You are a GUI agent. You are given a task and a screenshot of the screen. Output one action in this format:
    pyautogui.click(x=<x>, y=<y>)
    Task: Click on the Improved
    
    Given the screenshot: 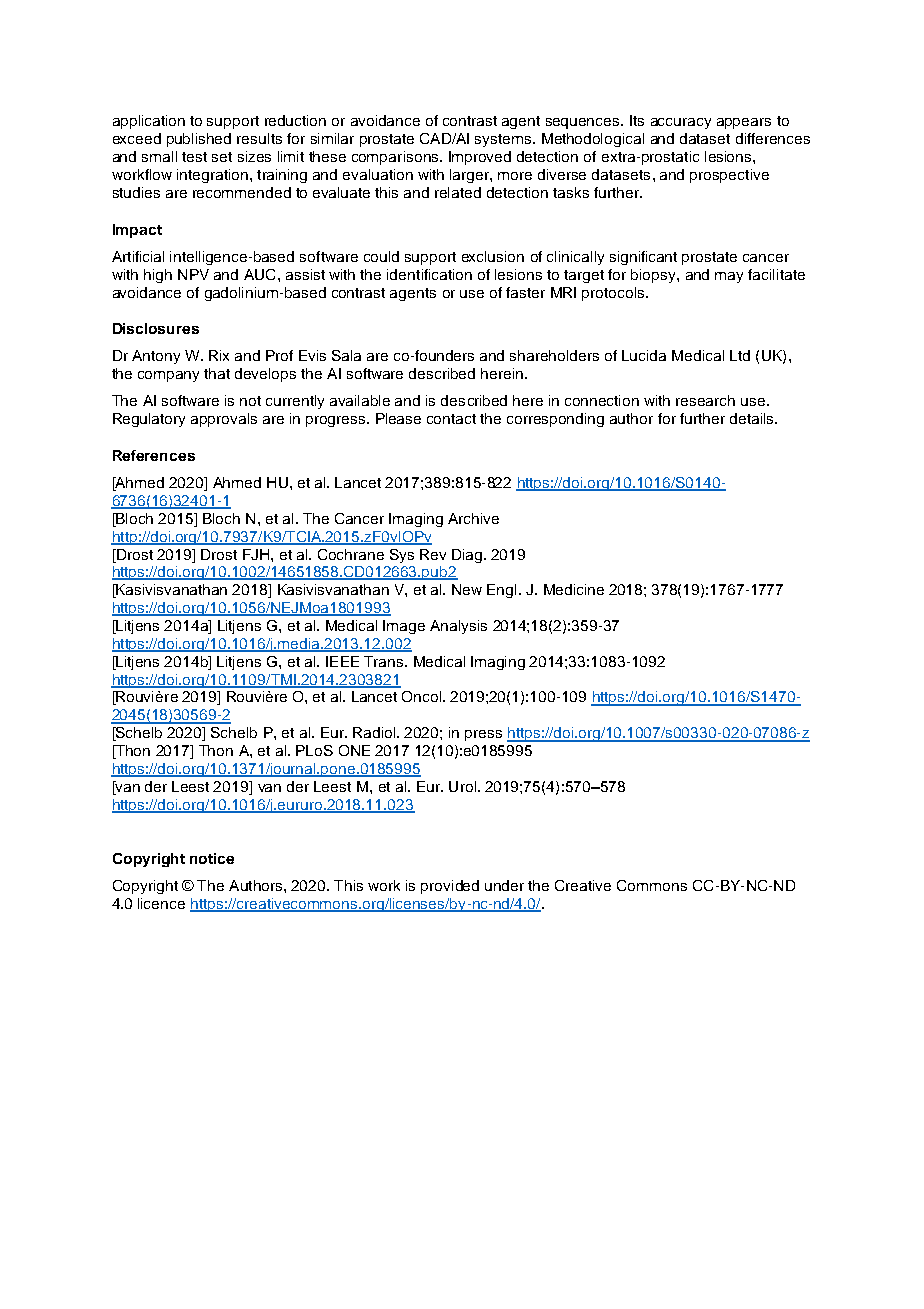 What is the action you would take?
    pyautogui.click(x=480, y=158)
